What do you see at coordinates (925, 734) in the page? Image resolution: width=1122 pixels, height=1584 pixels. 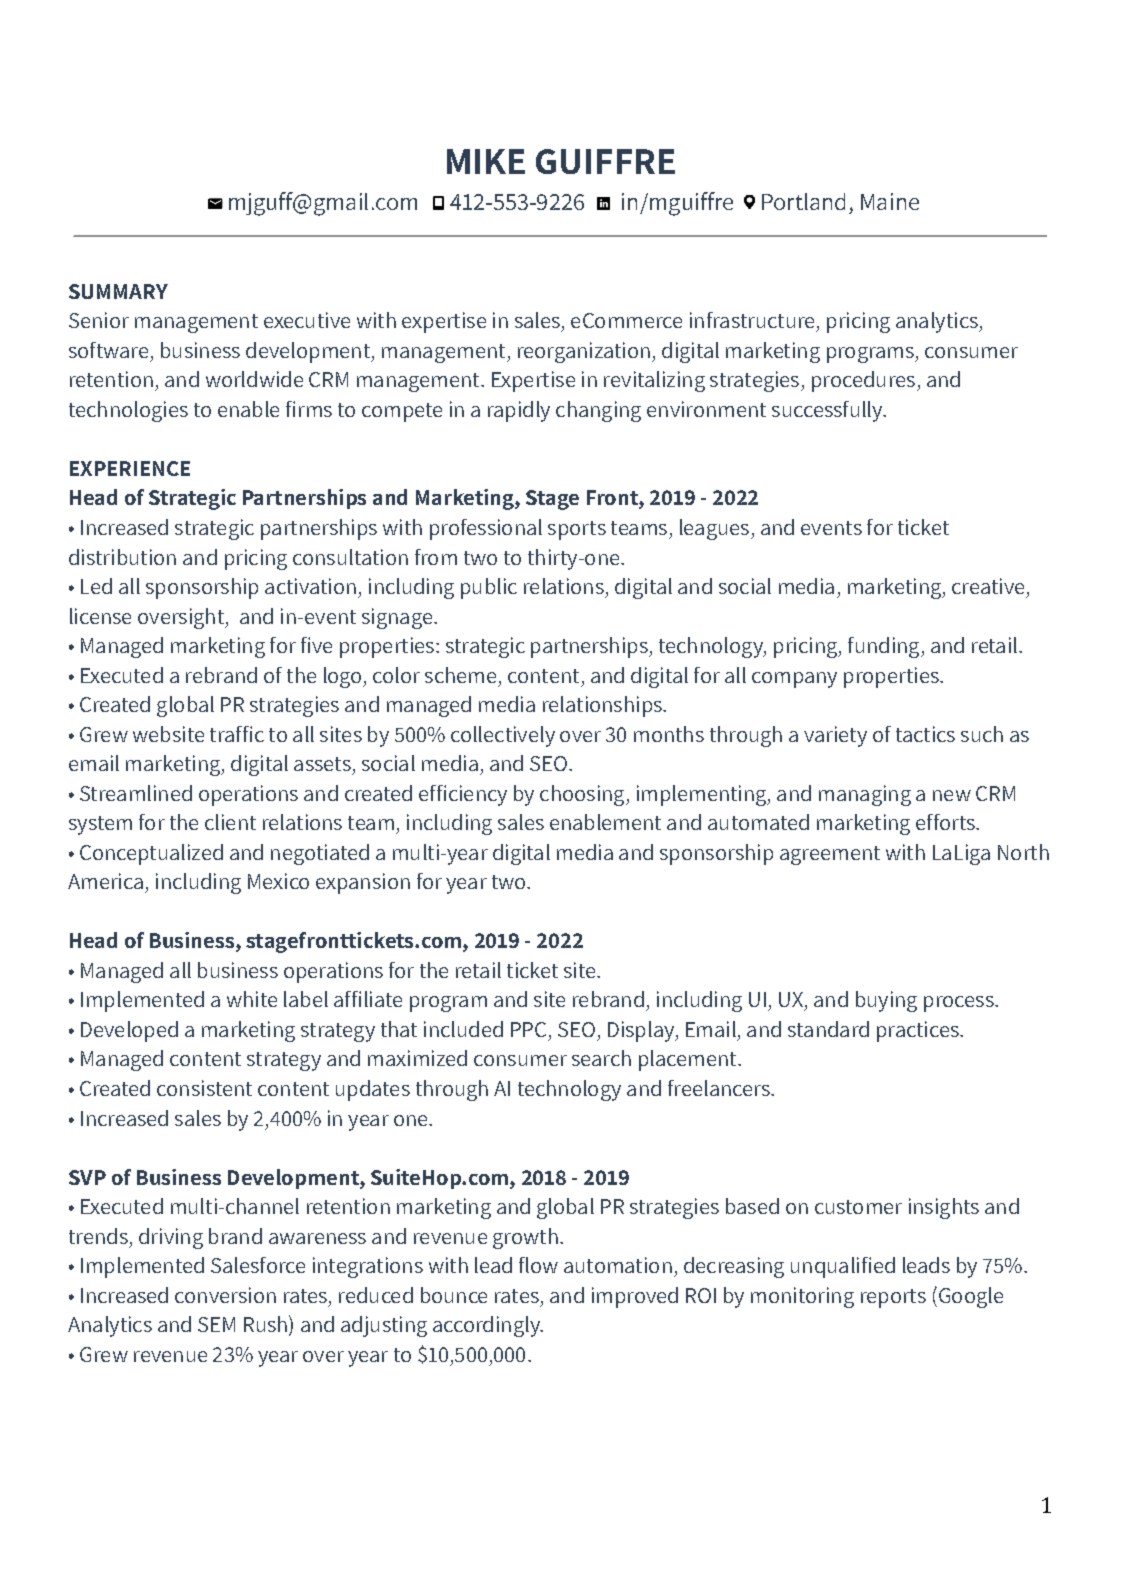 I see `tactics` at bounding box center [925, 734].
